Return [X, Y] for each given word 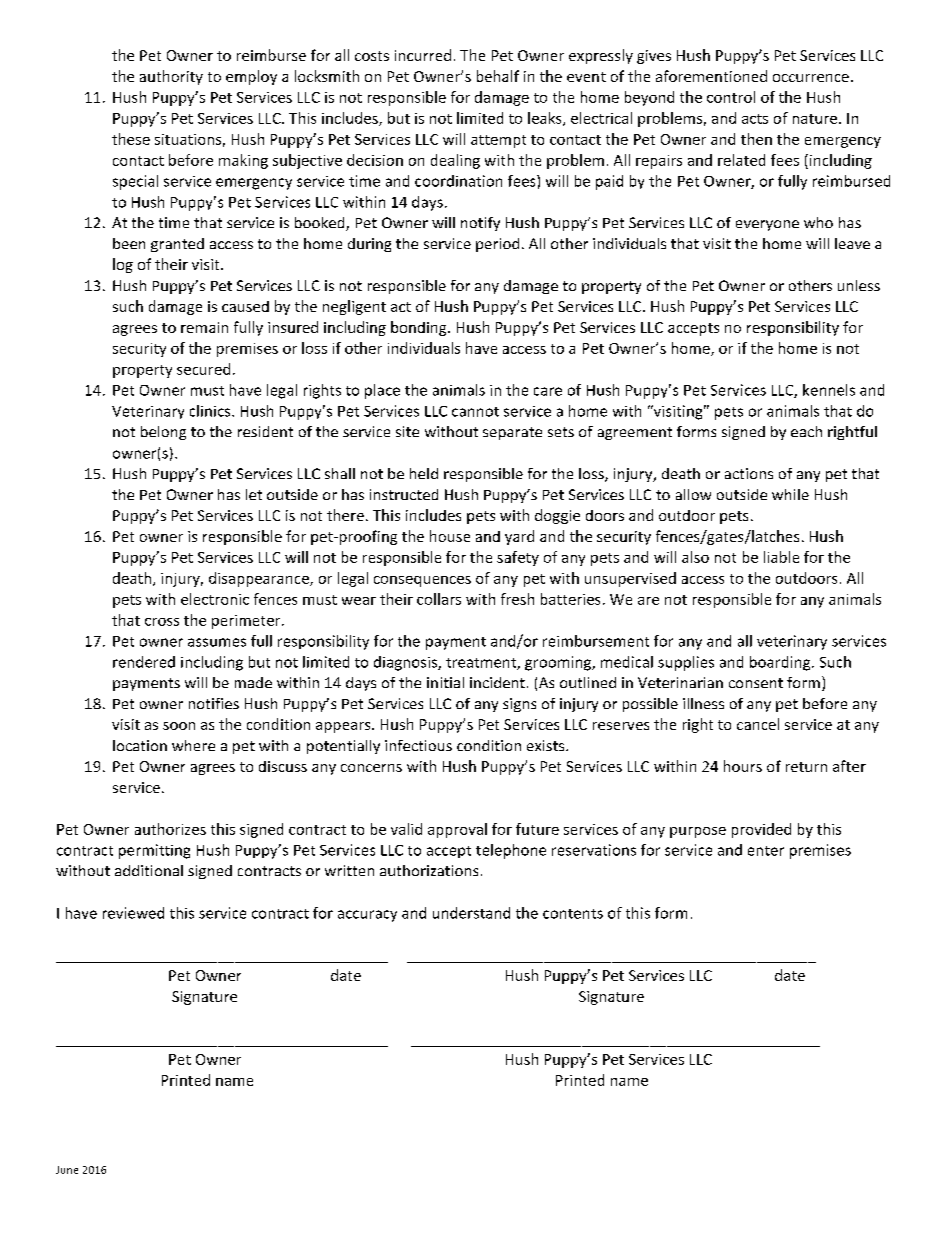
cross [162, 622]
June [67, 1170]
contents [573, 914]
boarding [781, 663]
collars [439, 599]
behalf [498, 76]
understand [471, 913]
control [731, 97]
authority [171, 77]
